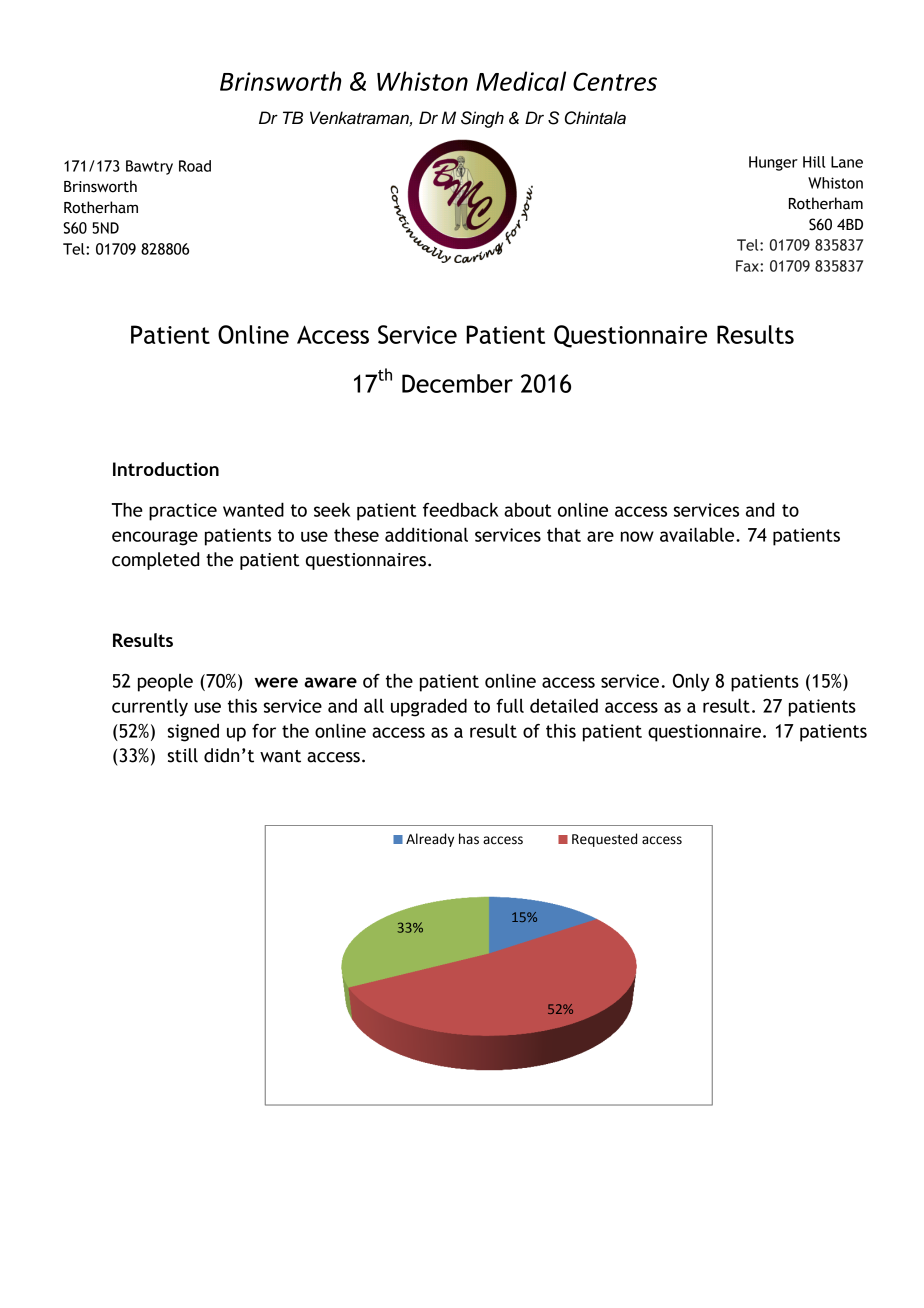 Image resolution: width=924 pixels, height=1308 pixels. I want to click on December, so click(457, 383).
